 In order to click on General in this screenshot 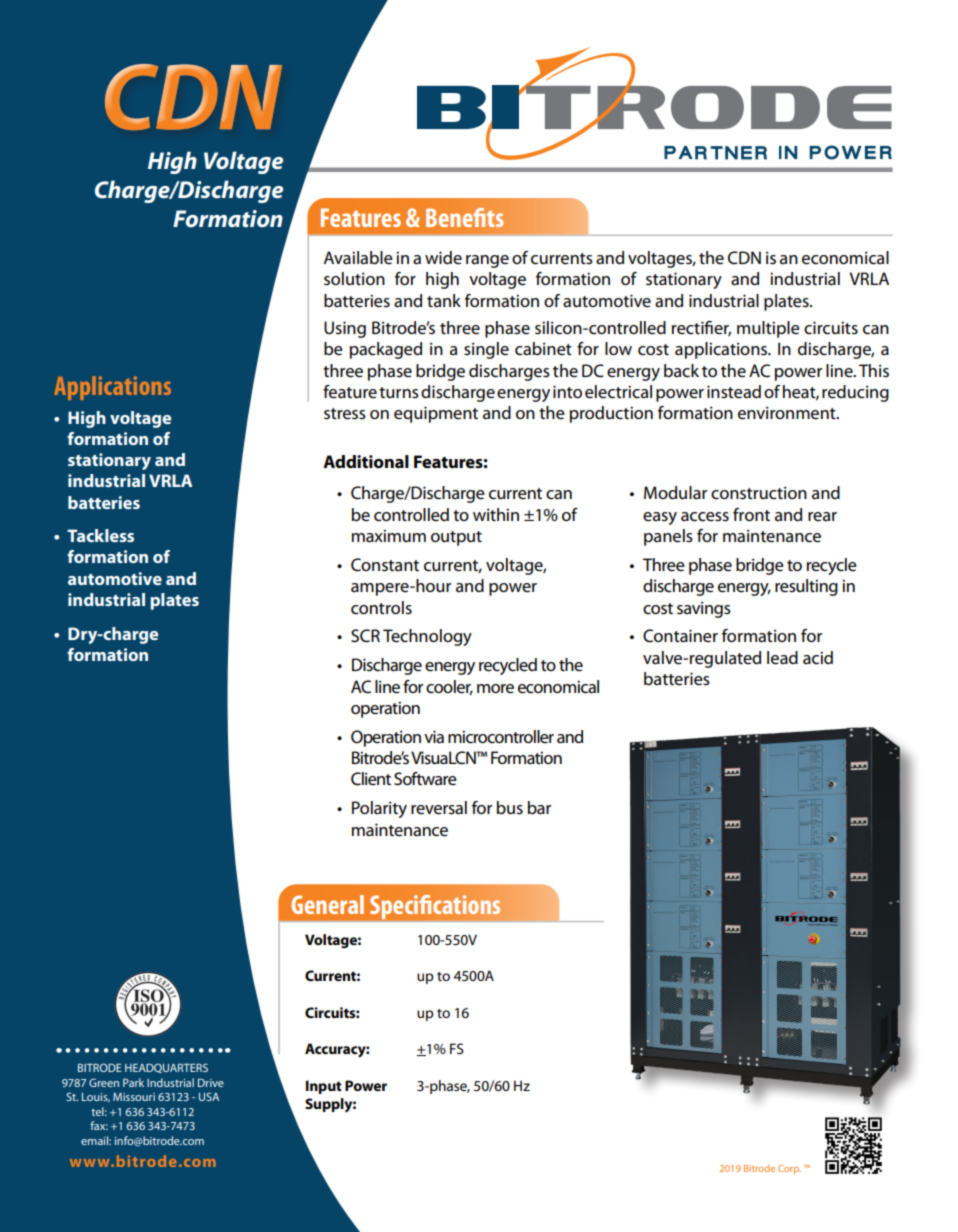, I will do `click(327, 904)`.
